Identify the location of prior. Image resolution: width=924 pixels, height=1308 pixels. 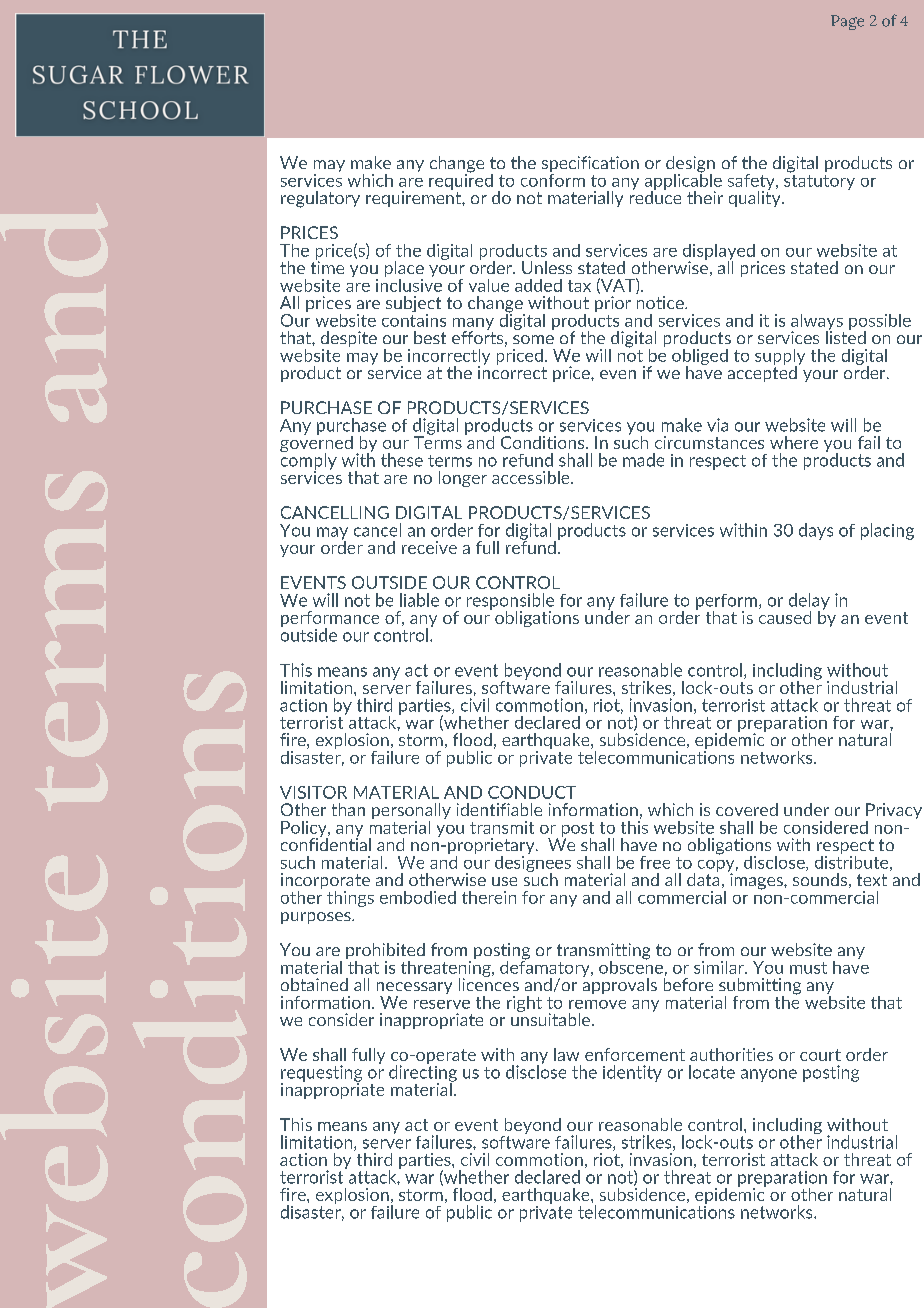
(613, 304).
